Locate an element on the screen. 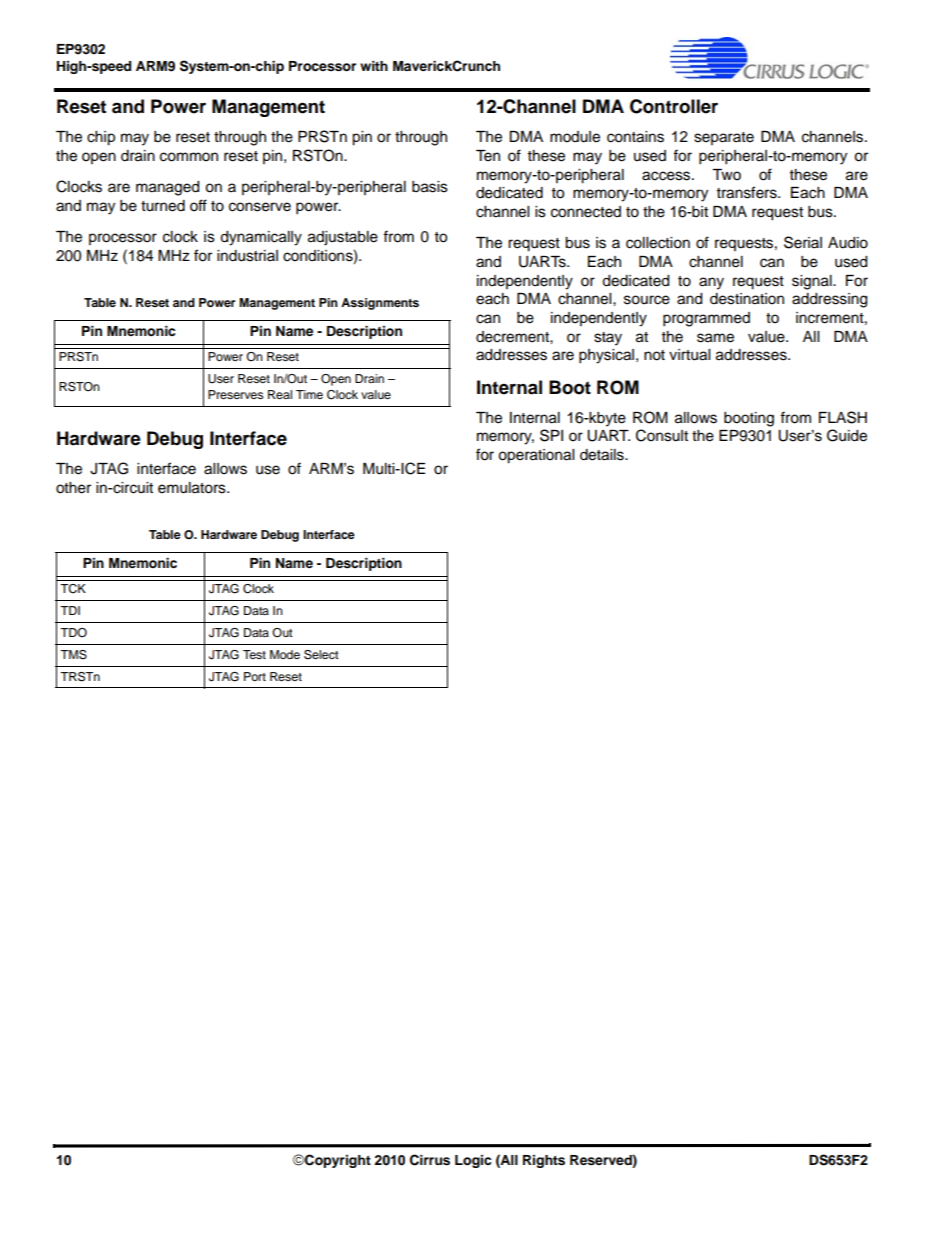 Image resolution: width=952 pixels, height=1233 pixels. same is located at coordinates (715, 338).
